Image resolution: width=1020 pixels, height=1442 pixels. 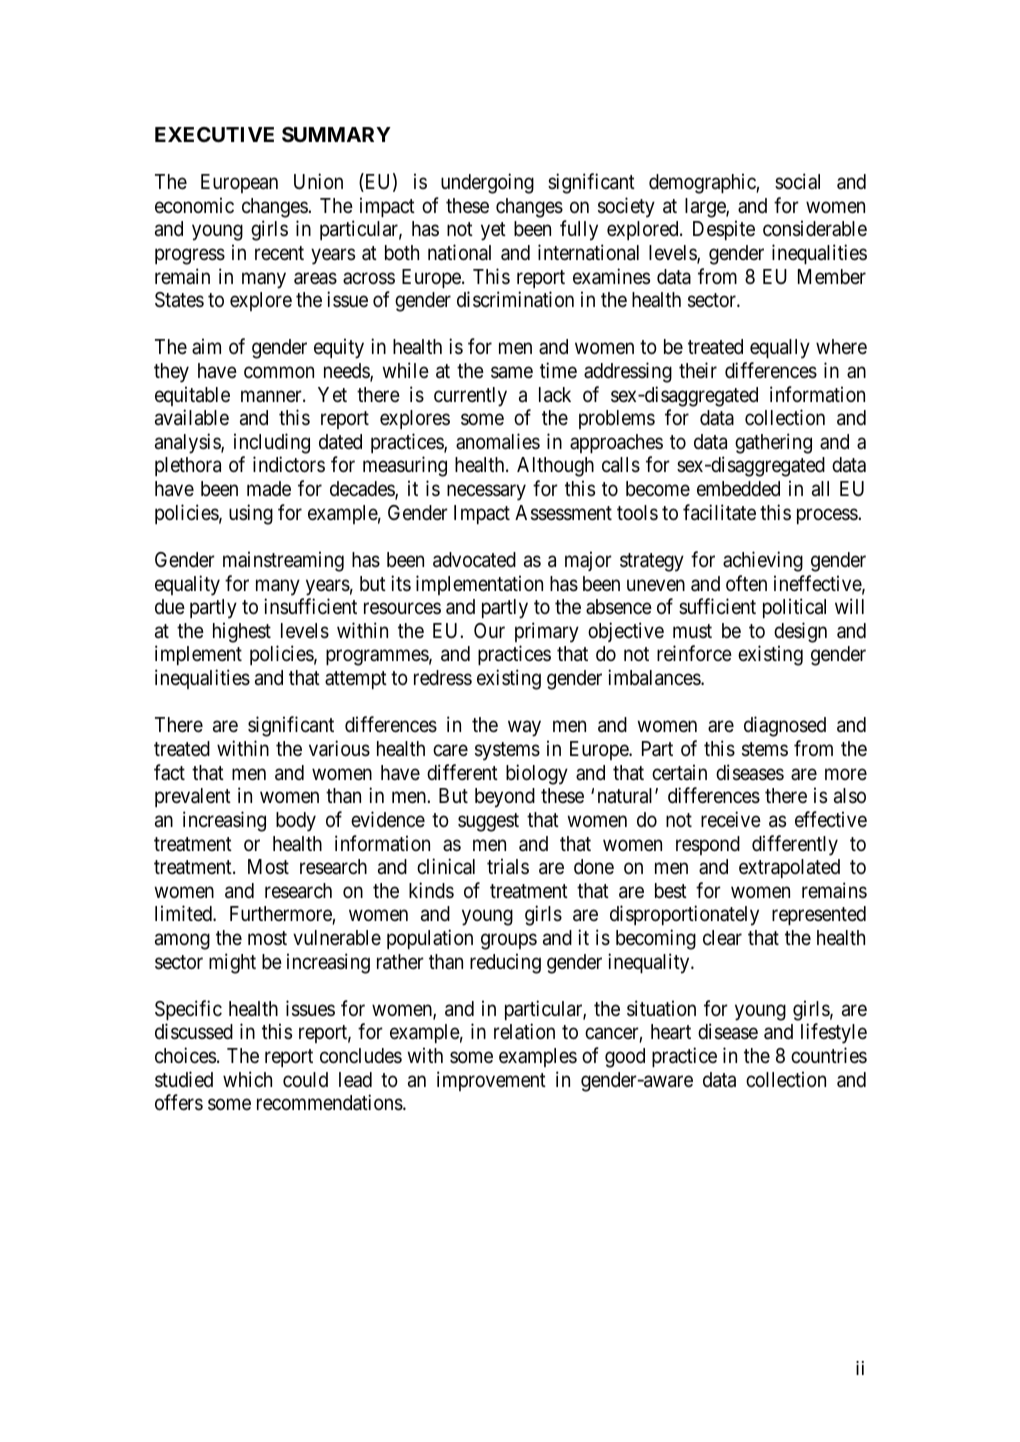 What do you see at coordinates (193, 797) in the image?
I see `prevalent` at bounding box center [193, 797].
